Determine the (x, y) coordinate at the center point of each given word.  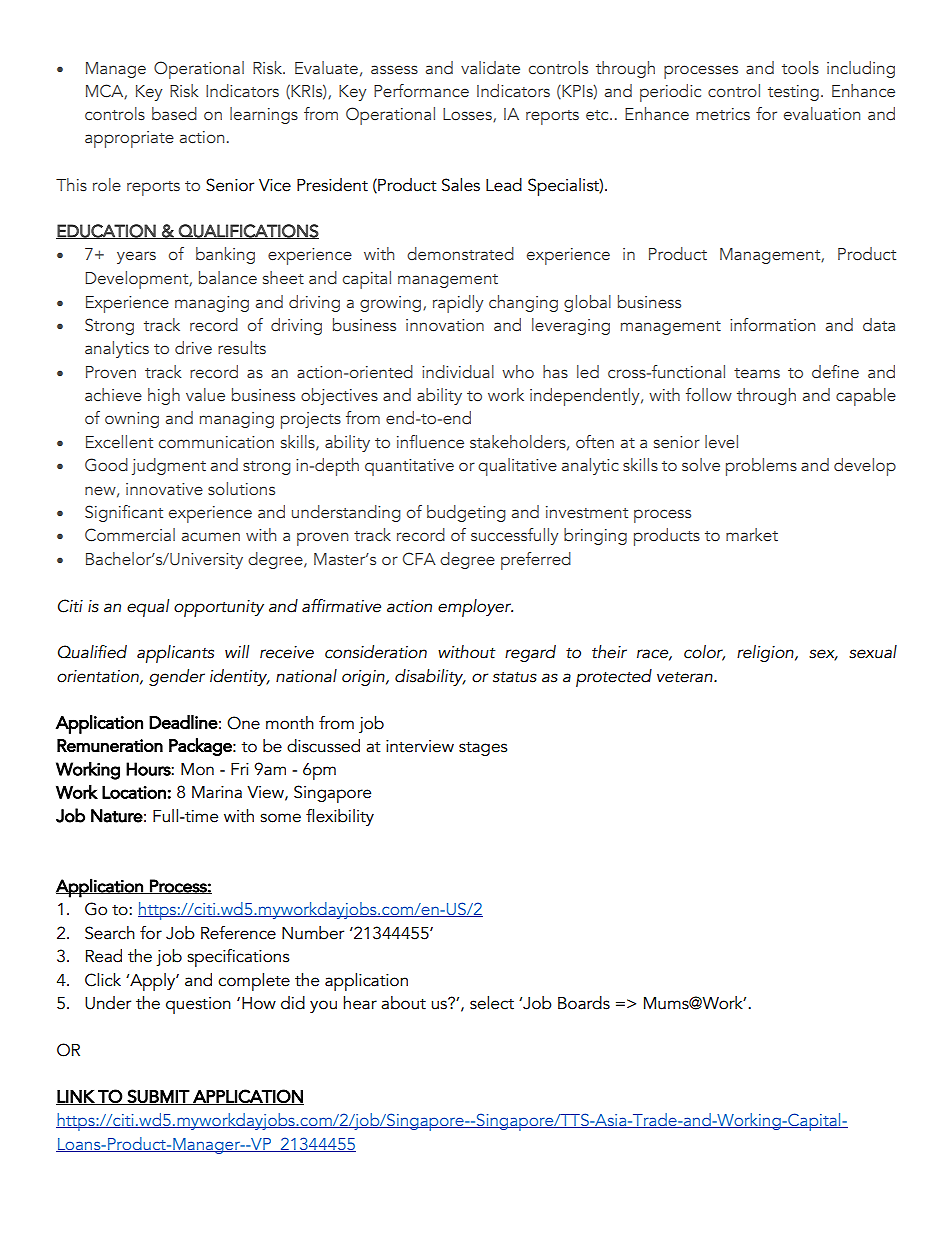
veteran (686, 677)
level (721, 441)
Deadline (183, 722)
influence (430, 441)
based (174, 113)
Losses (468, 115)
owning (132, 420)
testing (793, 93)
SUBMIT (158, 1097)
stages (483, 748)
